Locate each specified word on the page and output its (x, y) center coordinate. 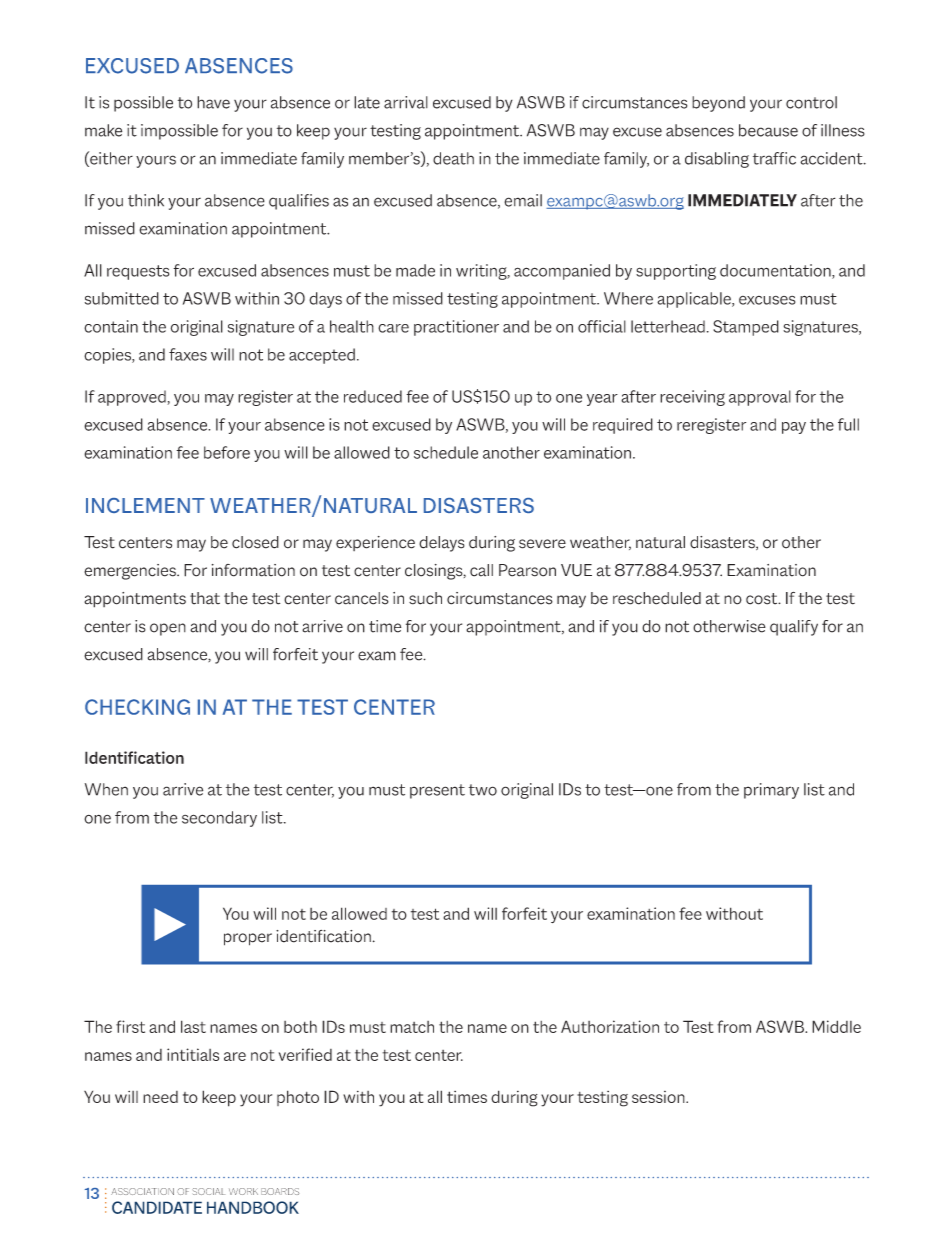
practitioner (456, 328)
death (453, 158)
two (483, 790)
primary (771, 791)
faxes (188, 354)
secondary (219, 819)
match (412, 1027)
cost (763, 599)
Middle (836, 1026)
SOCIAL (208, 1191)
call (481, 570)
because (768, 130)
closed (255, 542)
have (213, 102)
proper (248, 939)
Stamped (746, 328)
